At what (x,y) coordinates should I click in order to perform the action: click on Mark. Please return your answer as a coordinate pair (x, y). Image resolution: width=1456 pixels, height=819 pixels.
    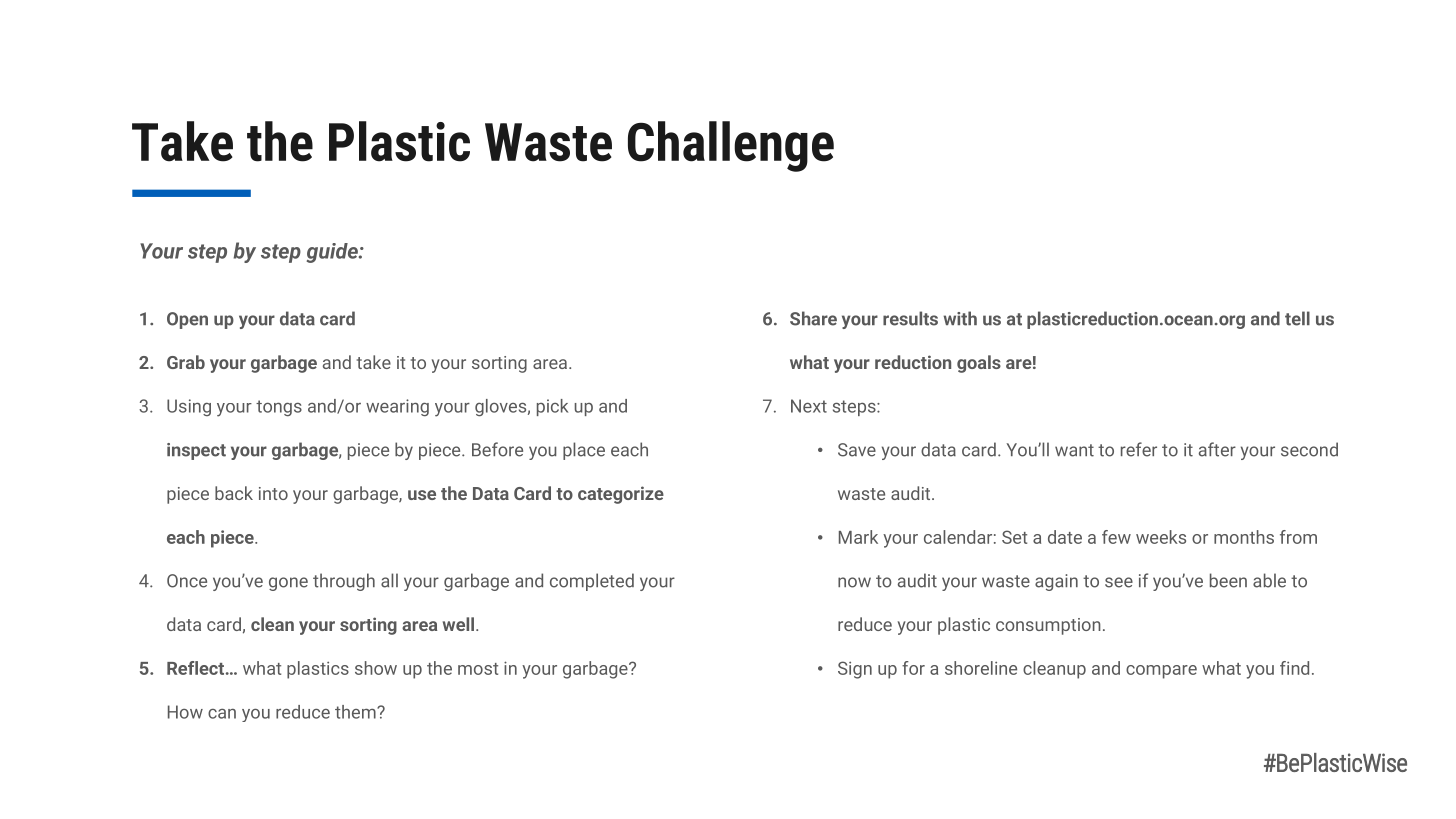
    Looking at the image, I should click on (858, 537).
